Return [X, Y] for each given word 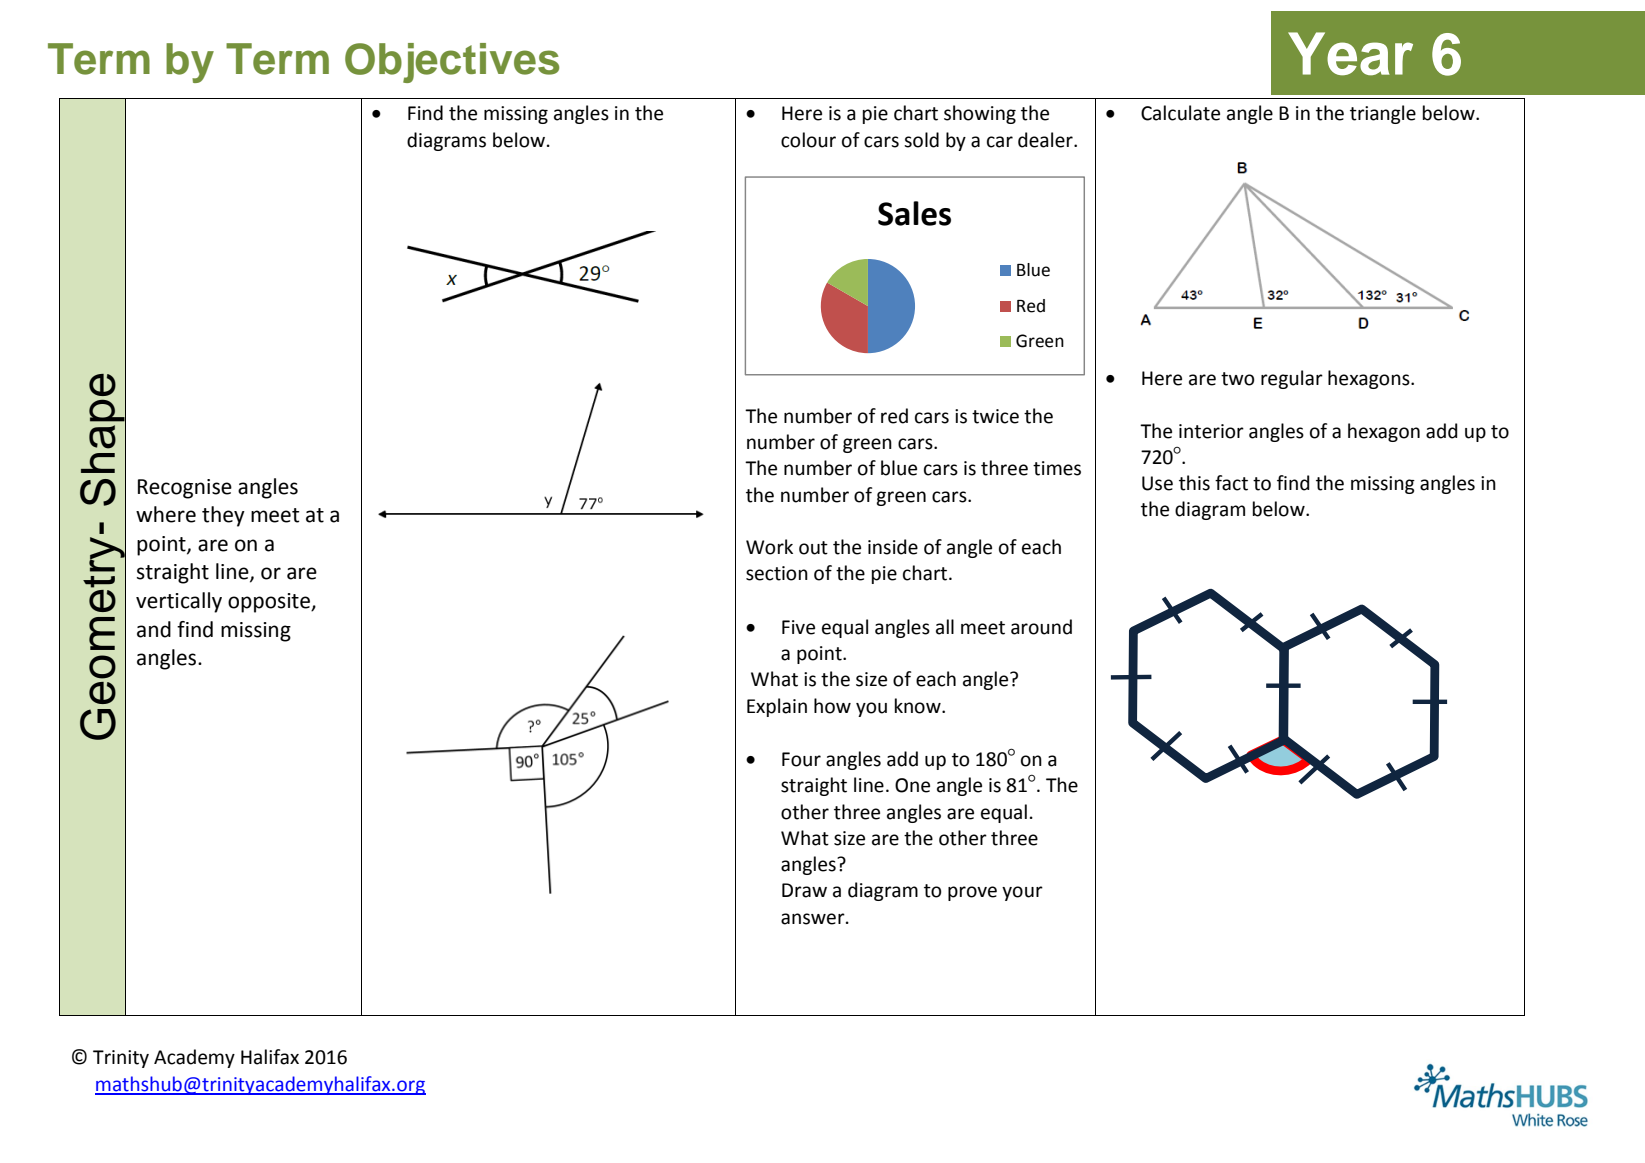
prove [972, 893]
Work [769, 547]
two [1237, 379]
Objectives [452, 63]
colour [808, 140]
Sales [914, 213]
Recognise [185, 489]
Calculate [1180, 113]
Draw [804, 890]
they [223, 516]
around [1041, 627]
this [1194, 483]
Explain [777, 707]
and [154, 629]
